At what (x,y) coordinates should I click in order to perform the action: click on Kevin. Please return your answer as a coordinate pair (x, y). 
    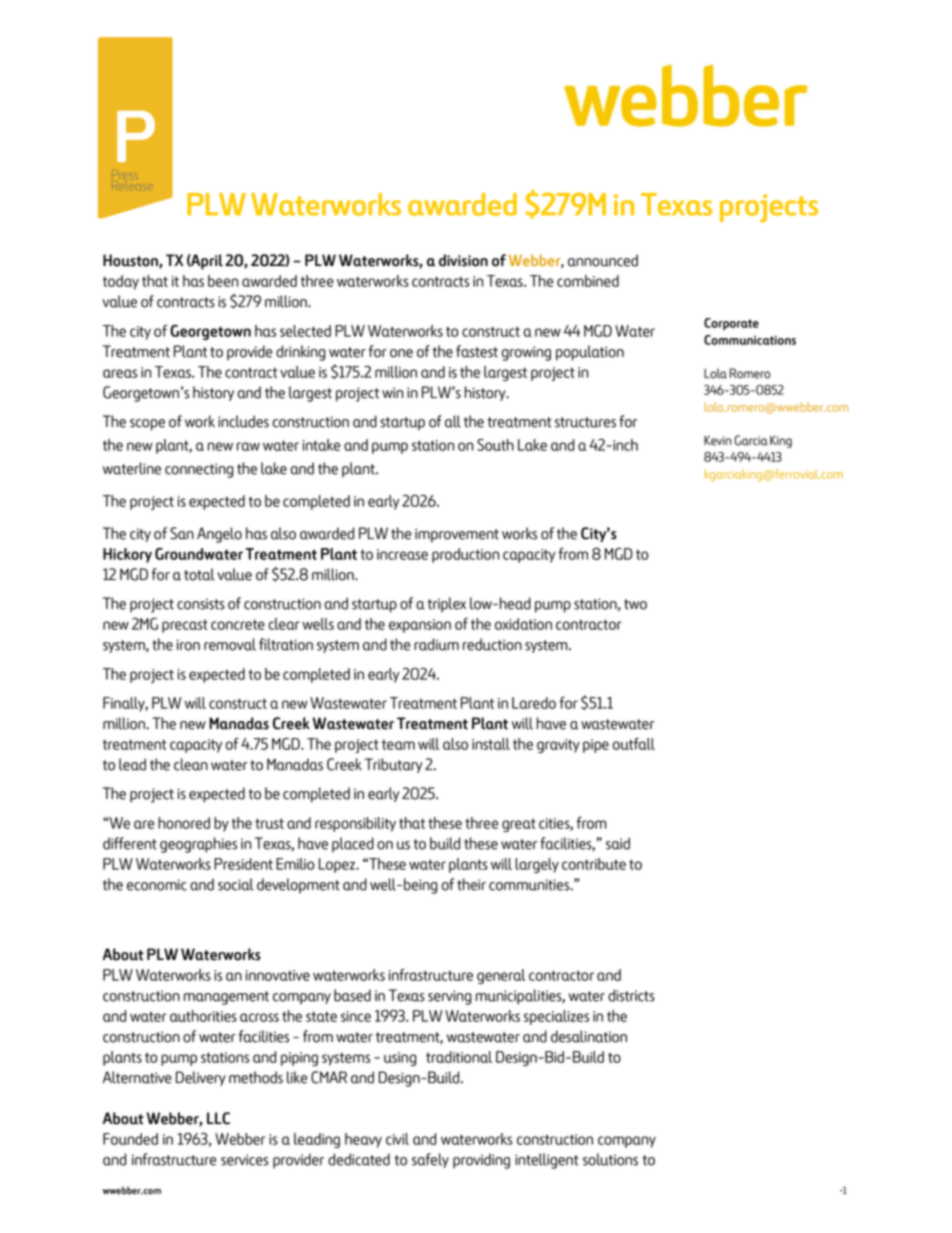
    Looking at the image, I should click on (717, 440).
